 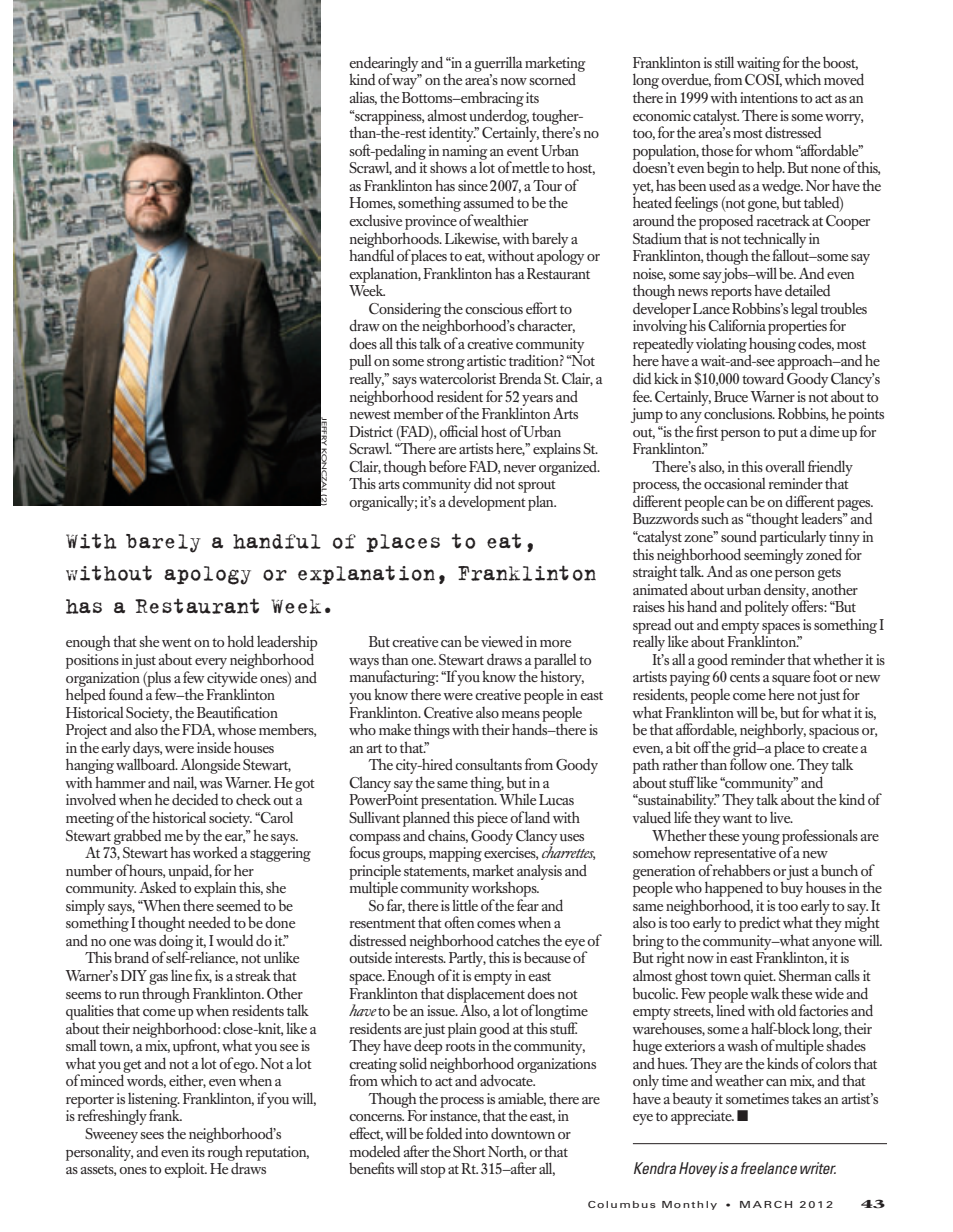 What do you see at coordinates (818, 1168) in the image?
I see `writer` at bounding box center [818, 1168].
